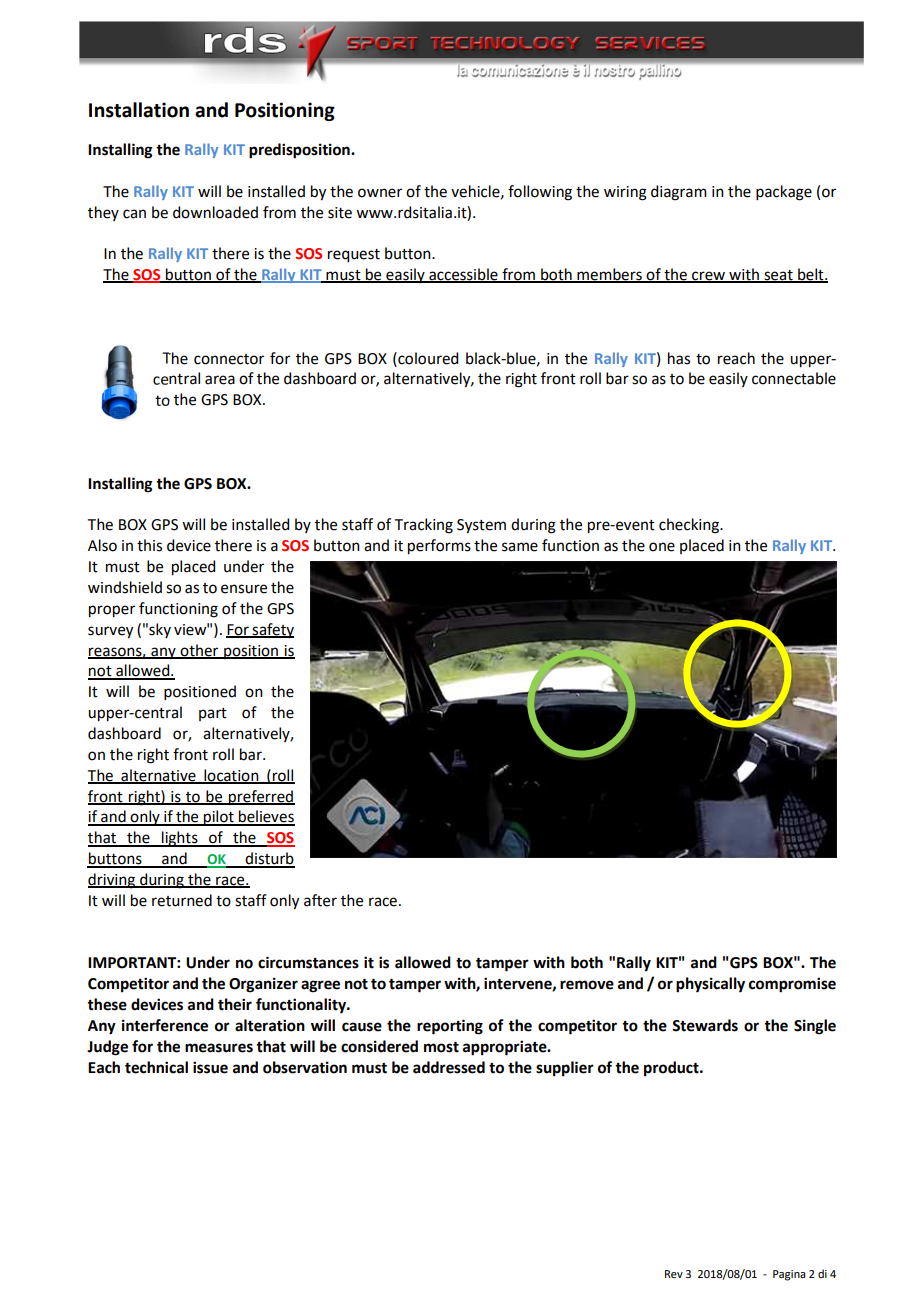 The width and height of the page is (924, 1308). What do you see at coordinates (449, 1067) in the page?
I see `addressed` at bounding box center [449, 1067].
